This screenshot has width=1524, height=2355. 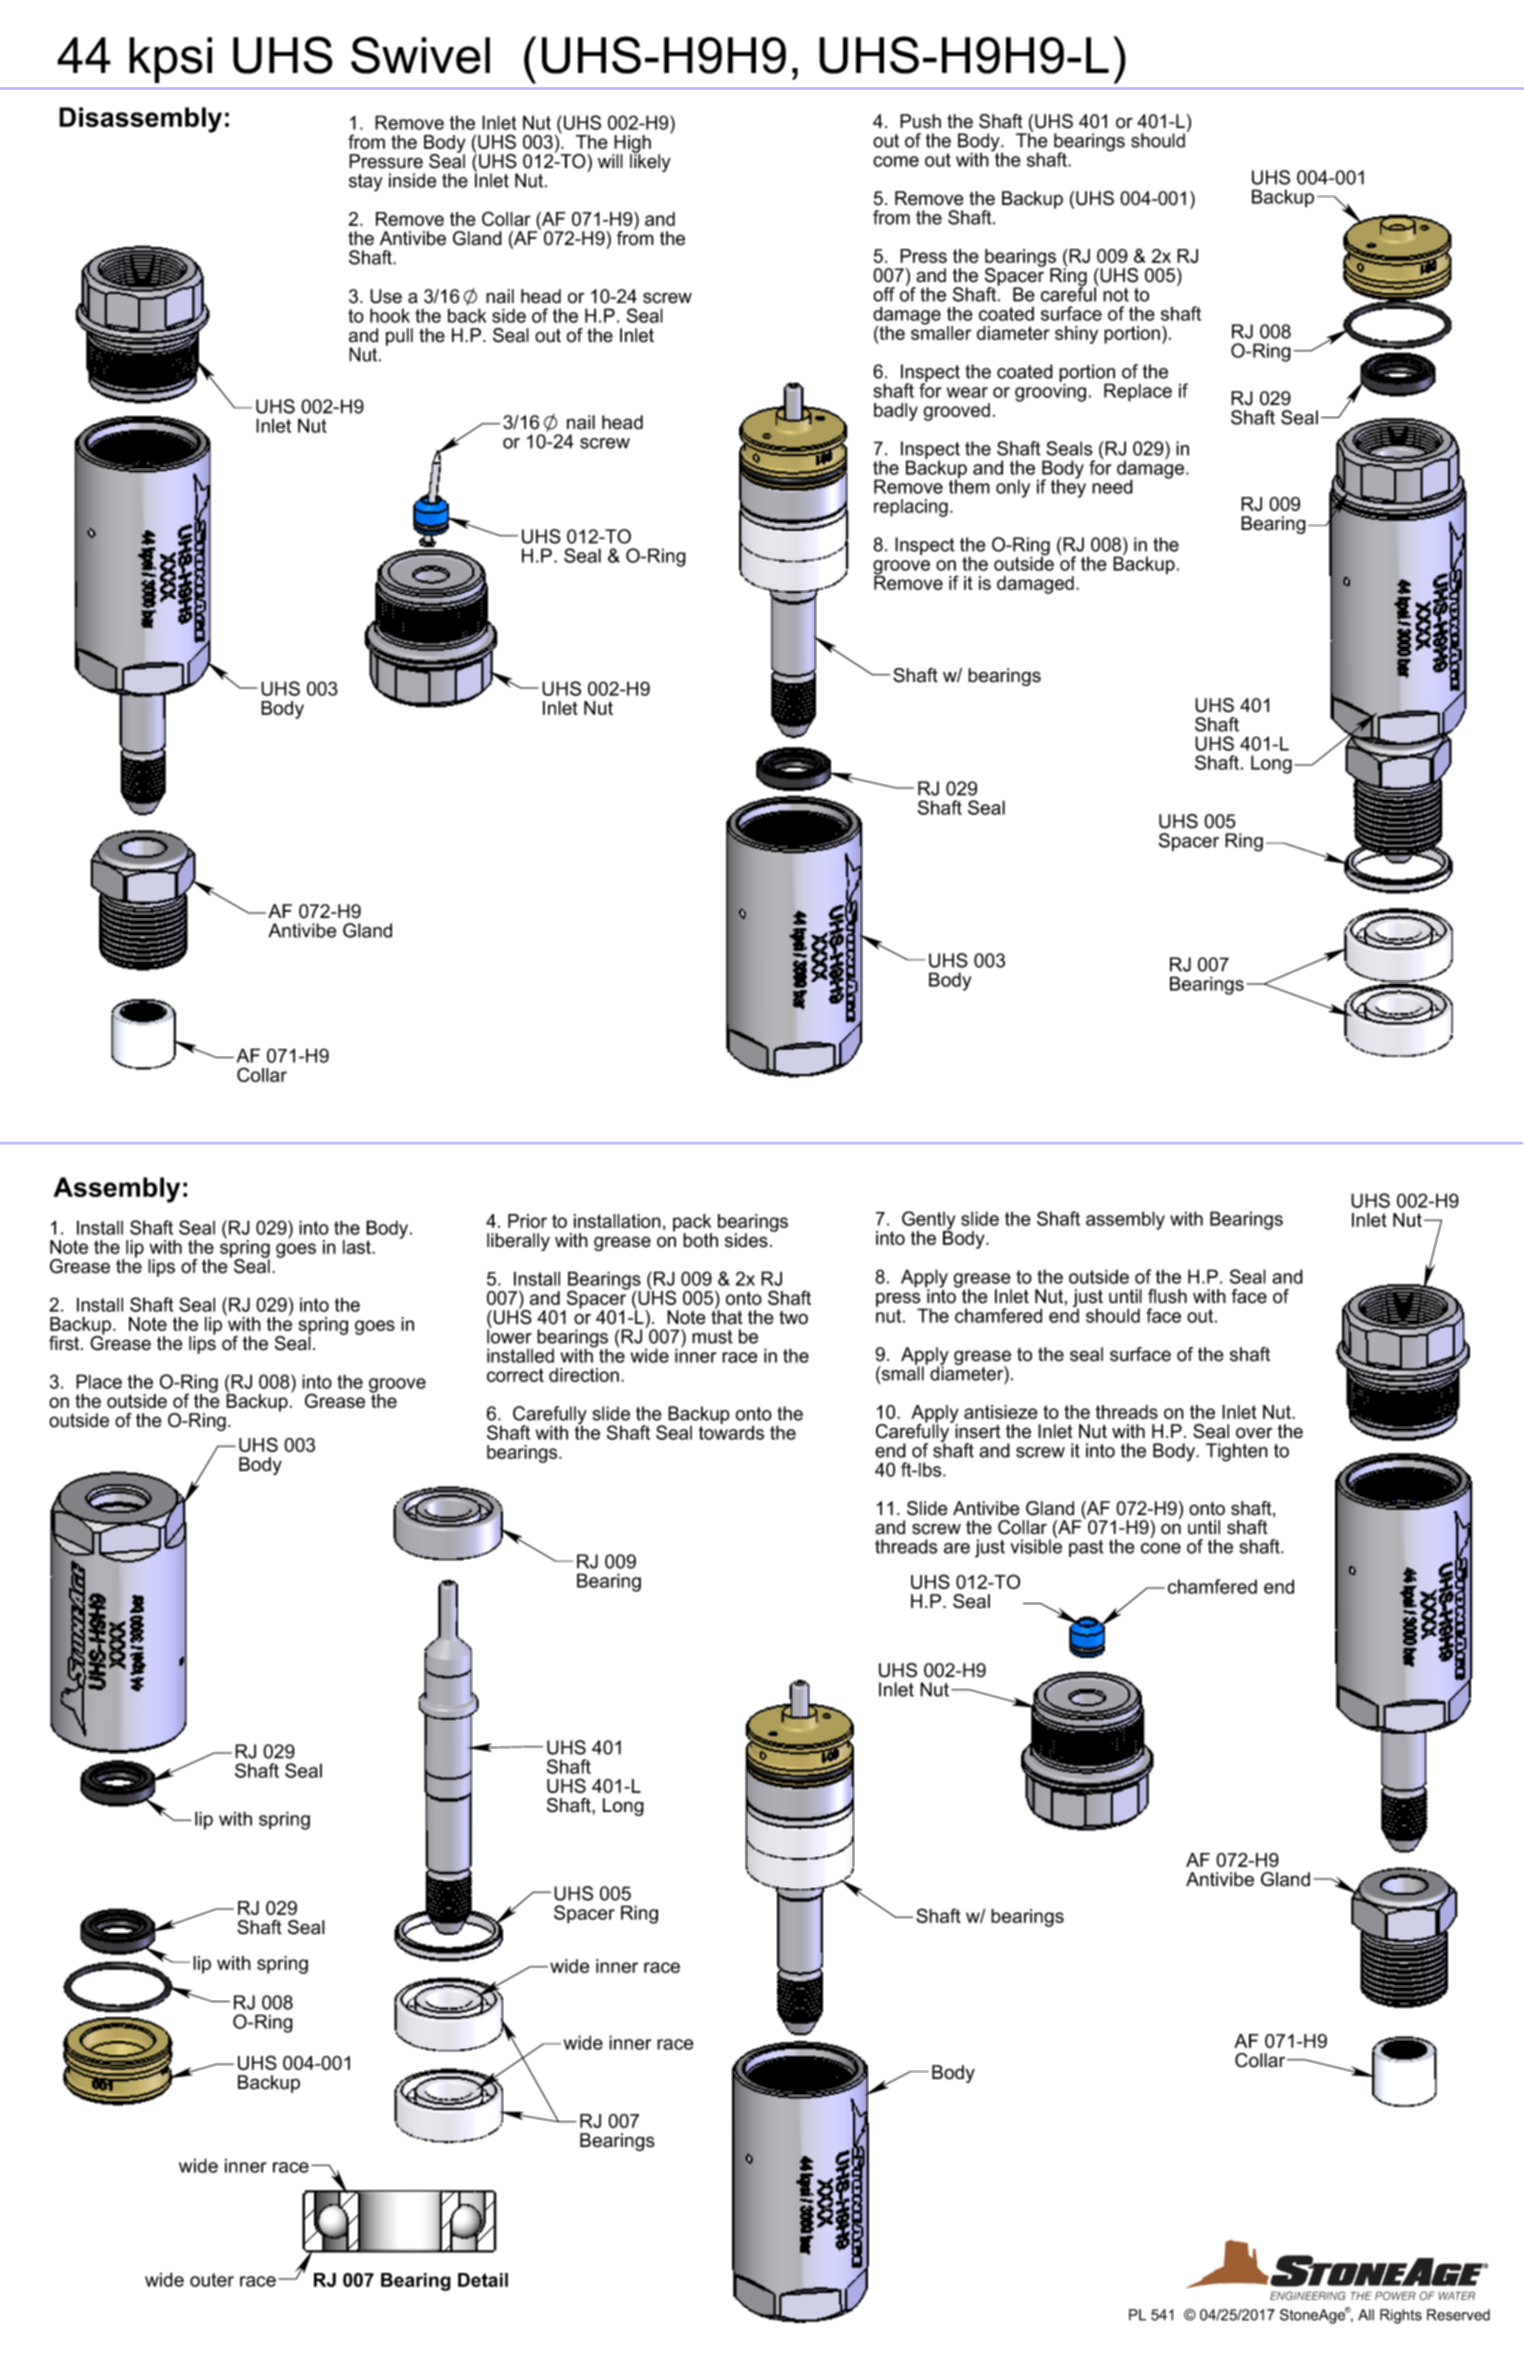 I want to click on replacing, so click(x=911, y=508).
